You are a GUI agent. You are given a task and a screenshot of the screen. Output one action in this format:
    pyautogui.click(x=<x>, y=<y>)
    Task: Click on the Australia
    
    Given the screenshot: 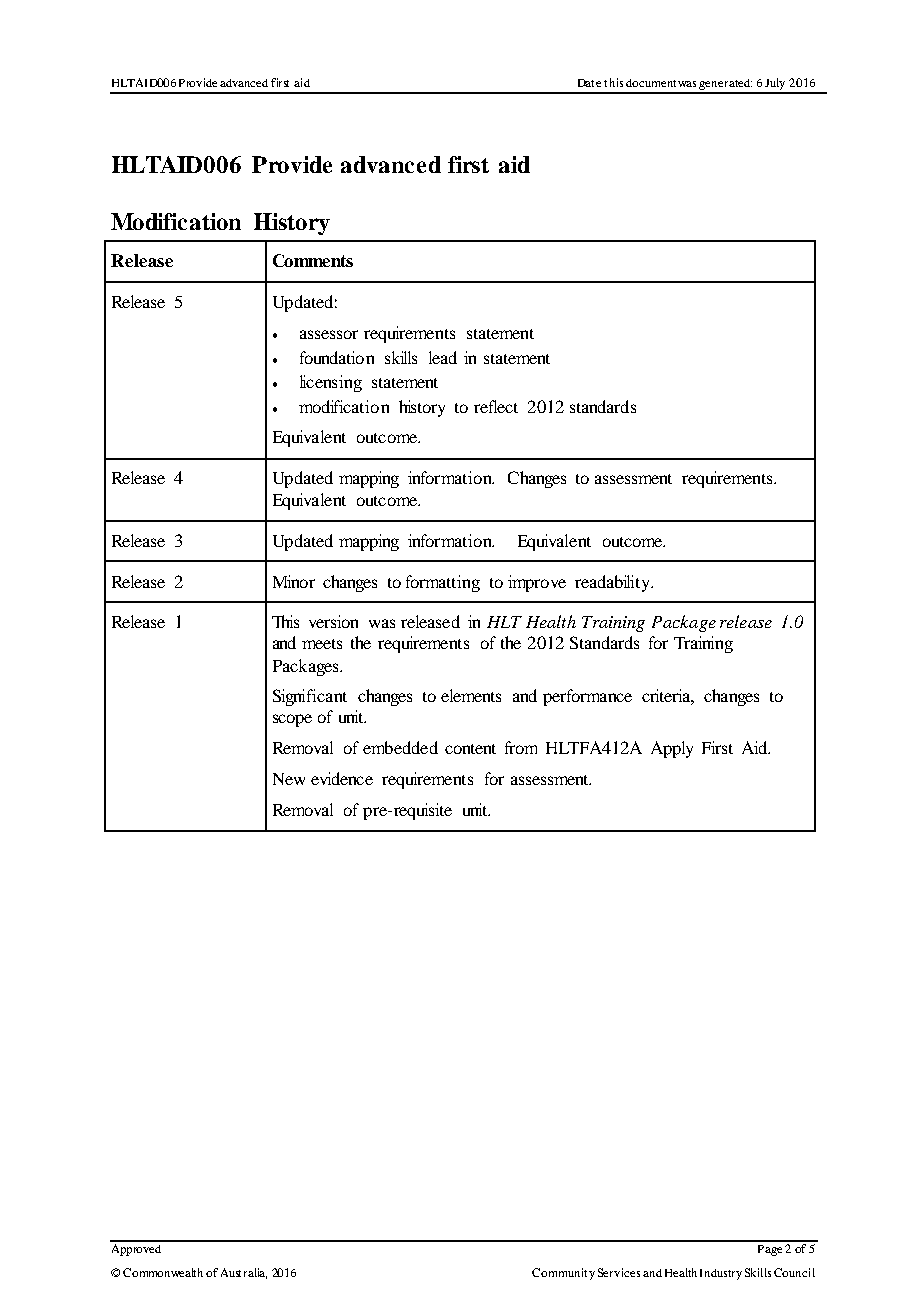 What is the action you would take?
    pyautogui.click(x=244, y=1273)
